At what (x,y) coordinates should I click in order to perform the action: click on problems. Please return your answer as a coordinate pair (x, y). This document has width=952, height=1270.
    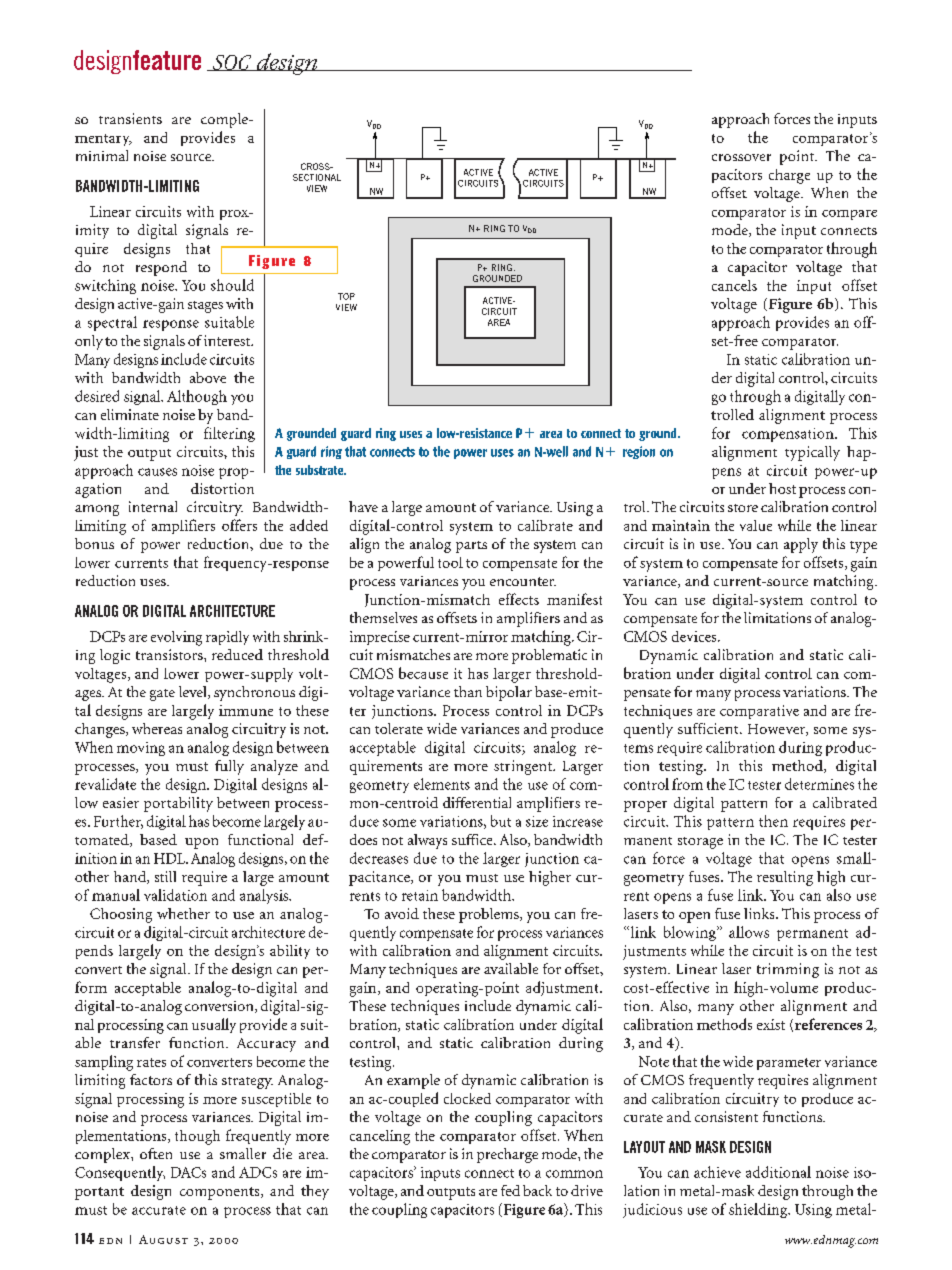
    Looking at the image, I should click on (490, 915).
